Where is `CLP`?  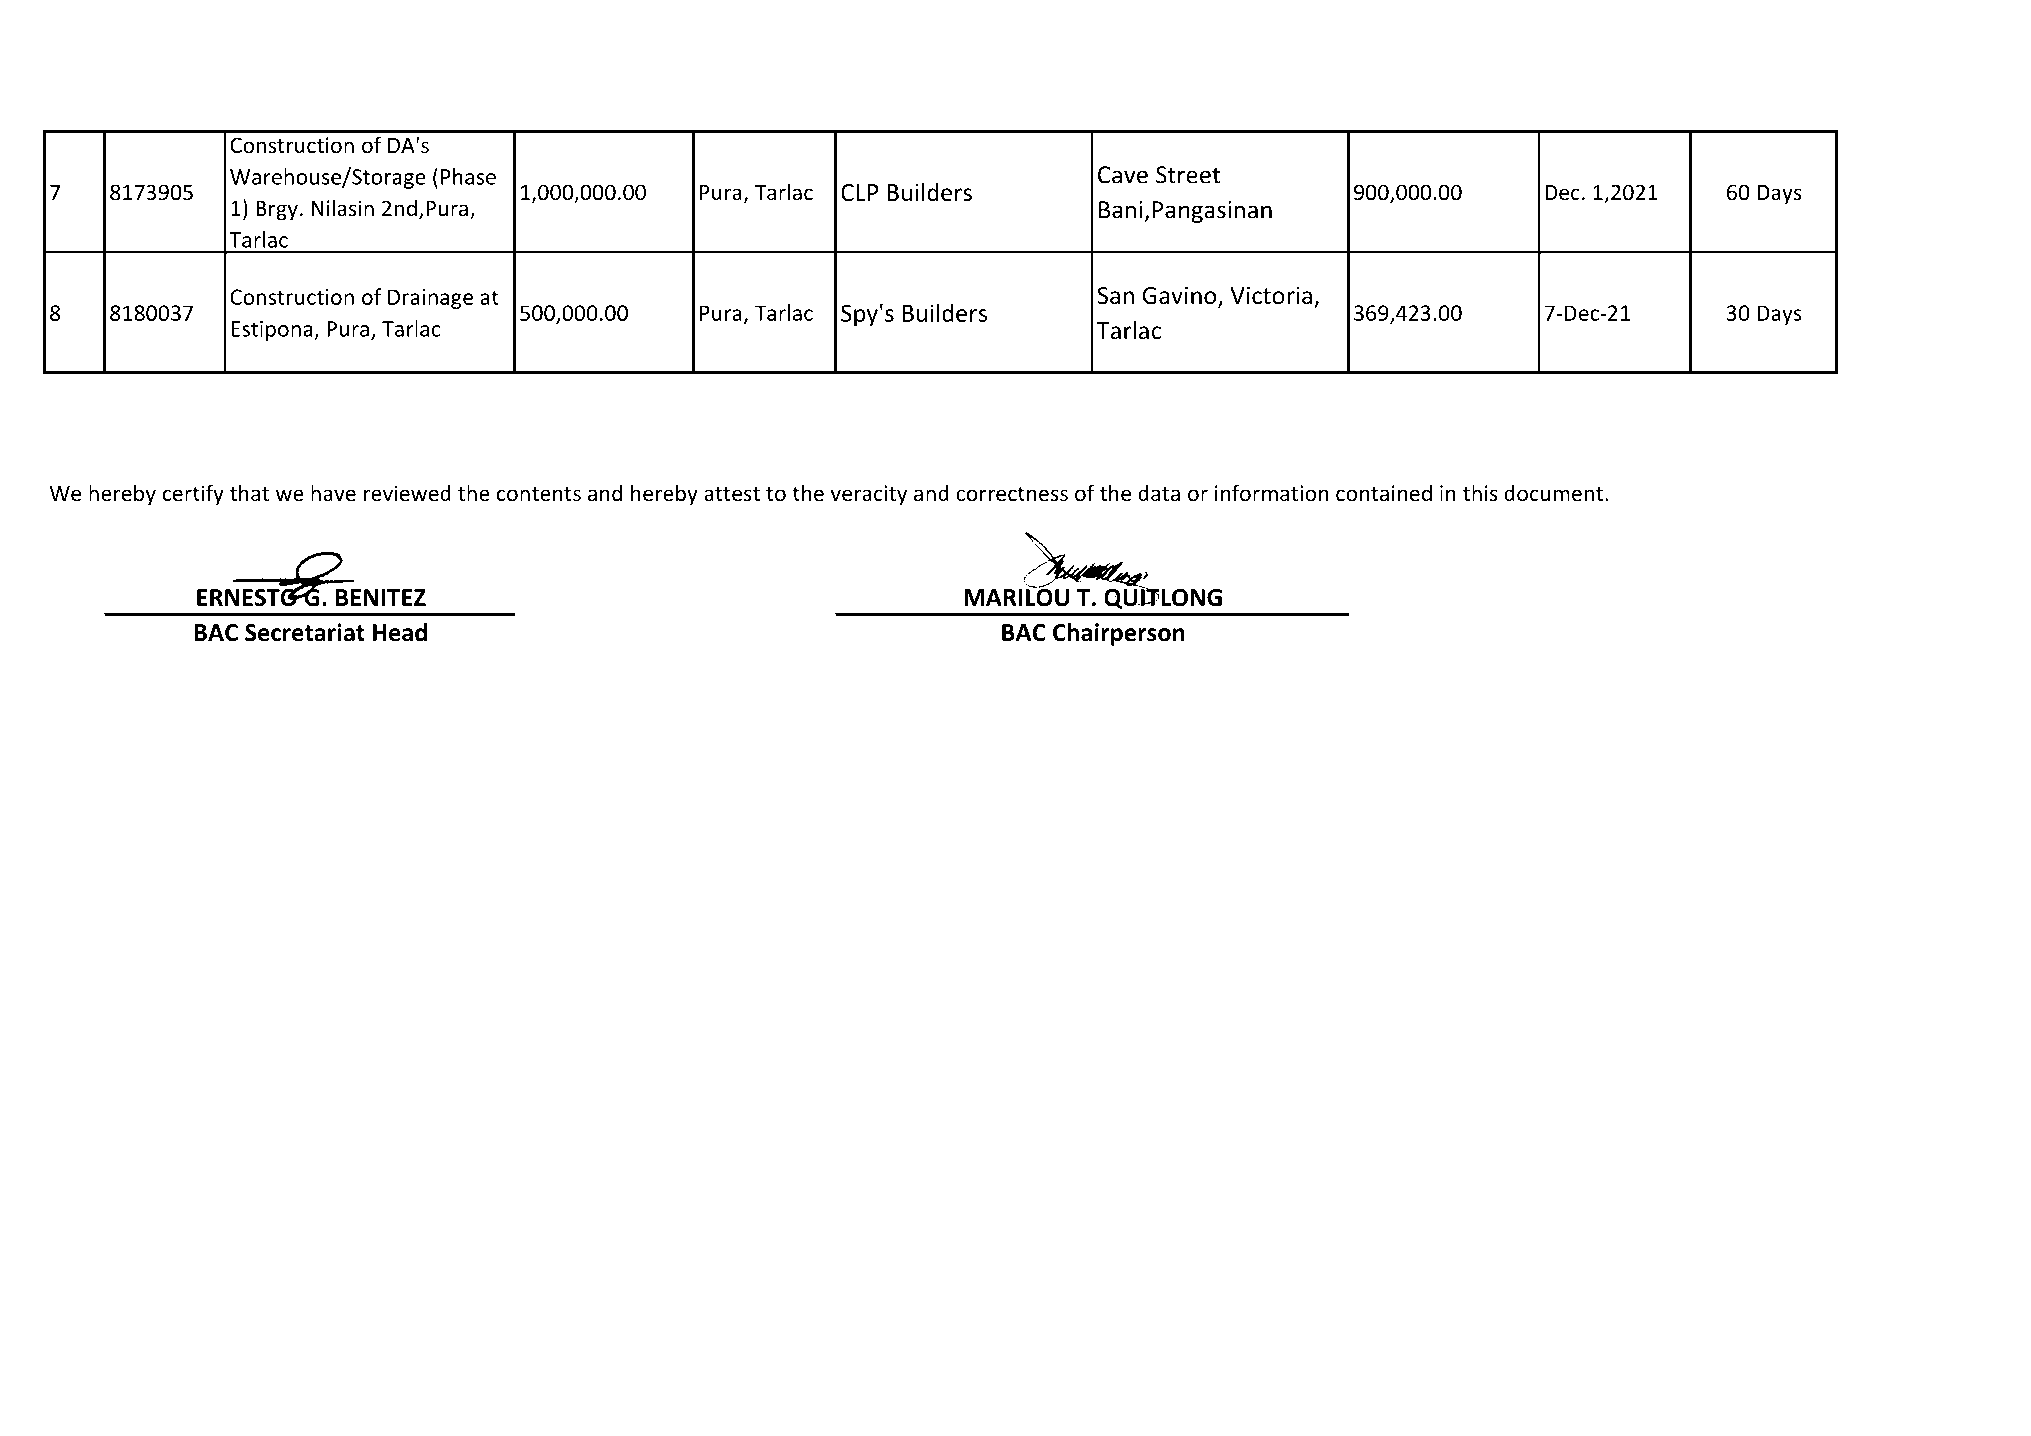
CLP is located at coordinates (860, 192).
